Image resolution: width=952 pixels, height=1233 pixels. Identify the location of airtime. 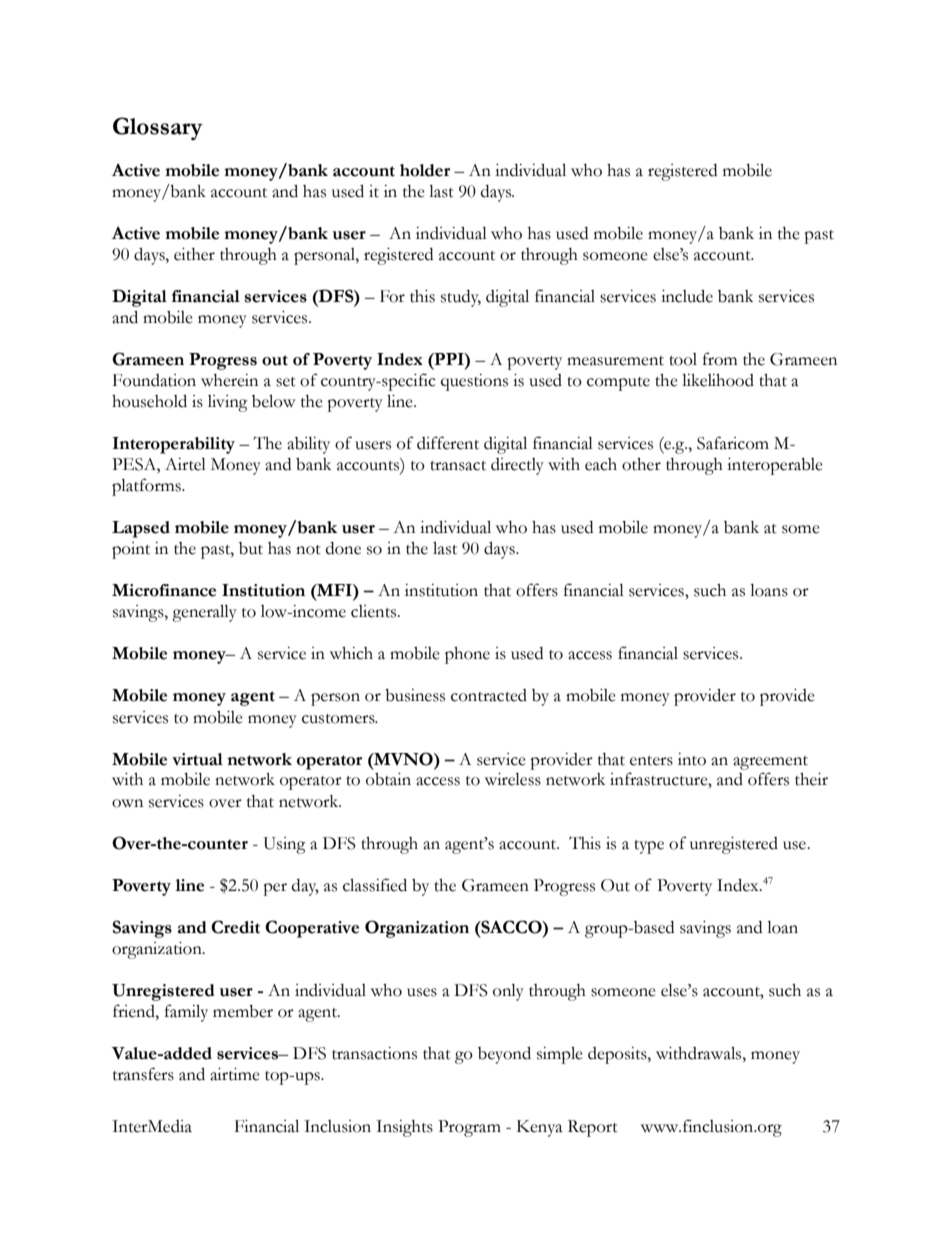
(235, 1074).
